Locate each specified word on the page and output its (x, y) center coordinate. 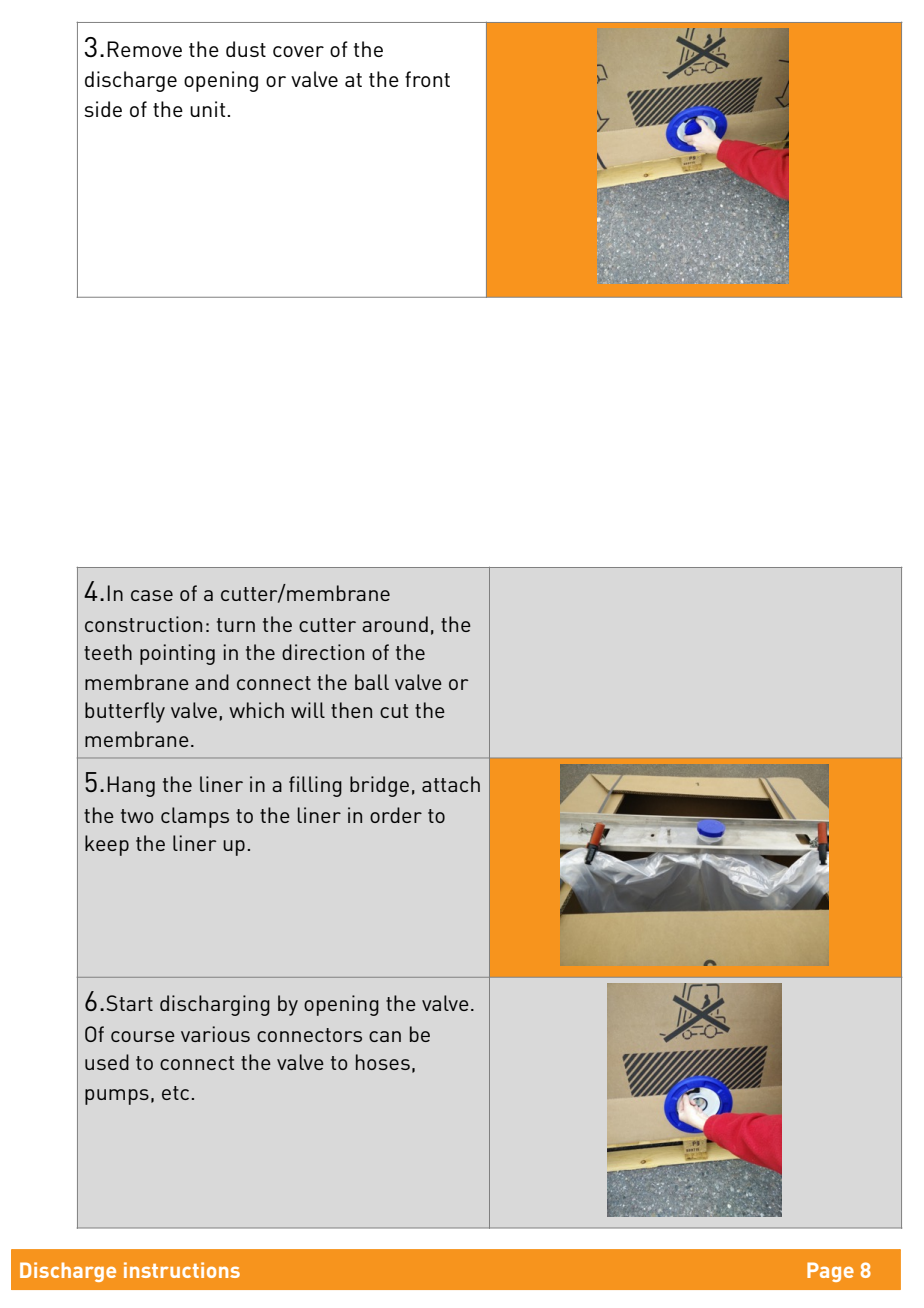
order (396, 815)
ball (372, 682)
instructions (182, 1270)
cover (298, 51)
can (385, 1036)
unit (209, 109)
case (152, 595)
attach (451, 784)
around (395, 624)
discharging (215, 1005)
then (351, 710)
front (427, 79)
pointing (177, 654)
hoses (383, 1062)
